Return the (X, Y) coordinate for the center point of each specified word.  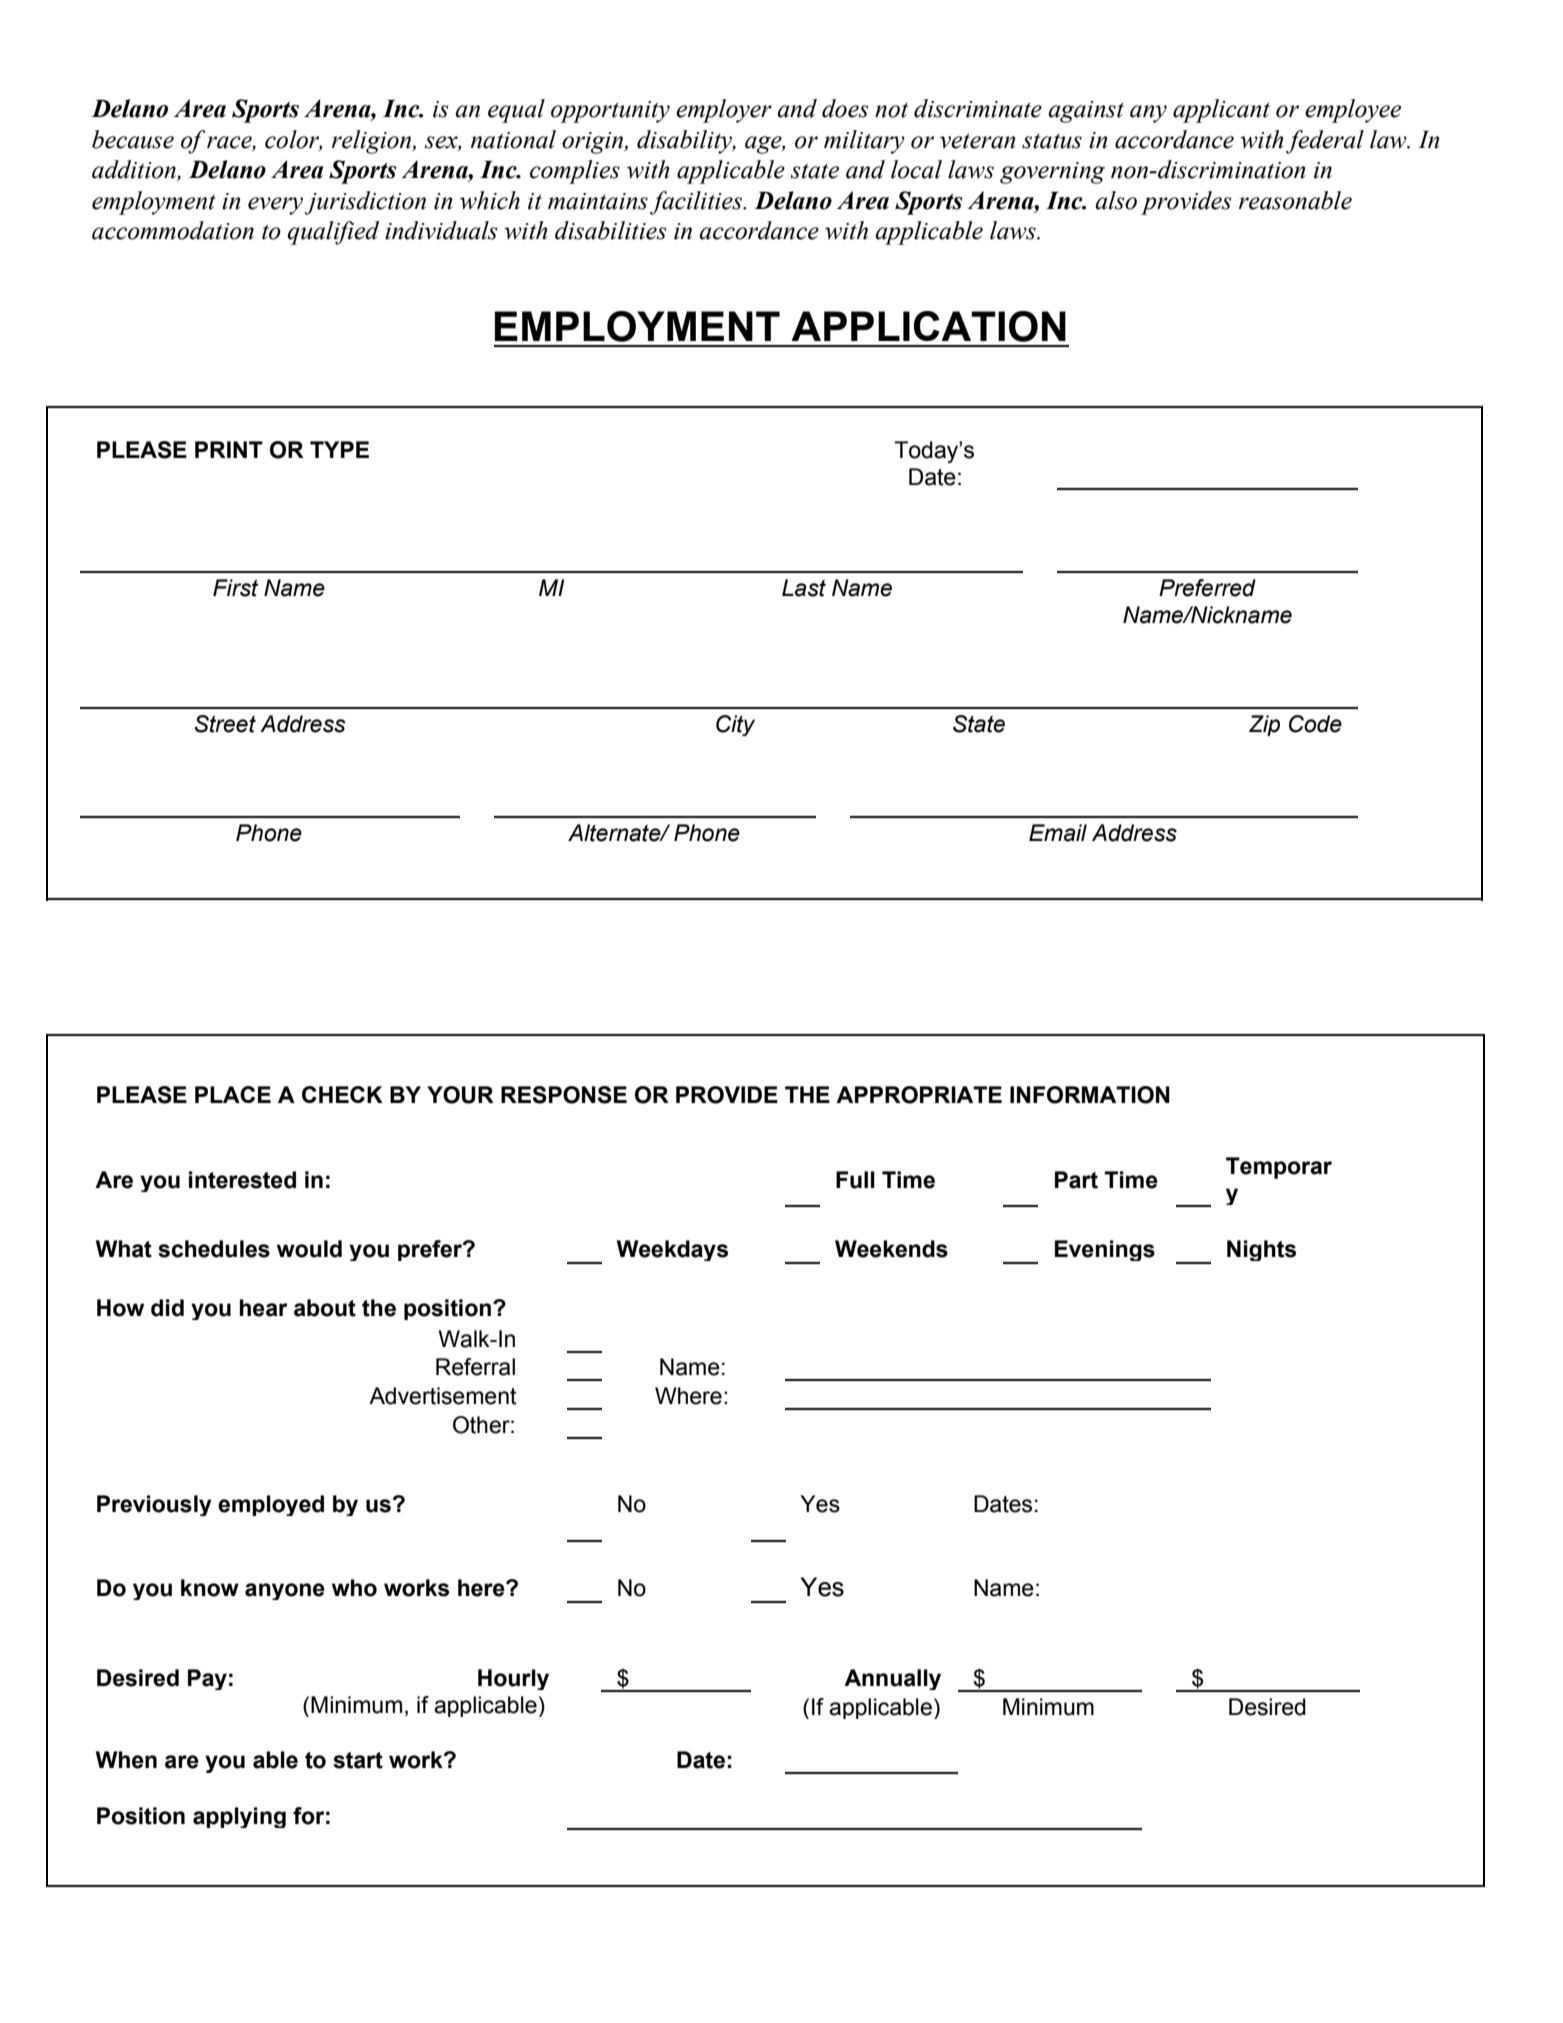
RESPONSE (564, 1095)
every (275, 206)
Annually (892, 1679)
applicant (1221, 111)
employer (724, 111)
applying (239, 1817)
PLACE (233, 1094)
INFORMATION (1090, 1095)
